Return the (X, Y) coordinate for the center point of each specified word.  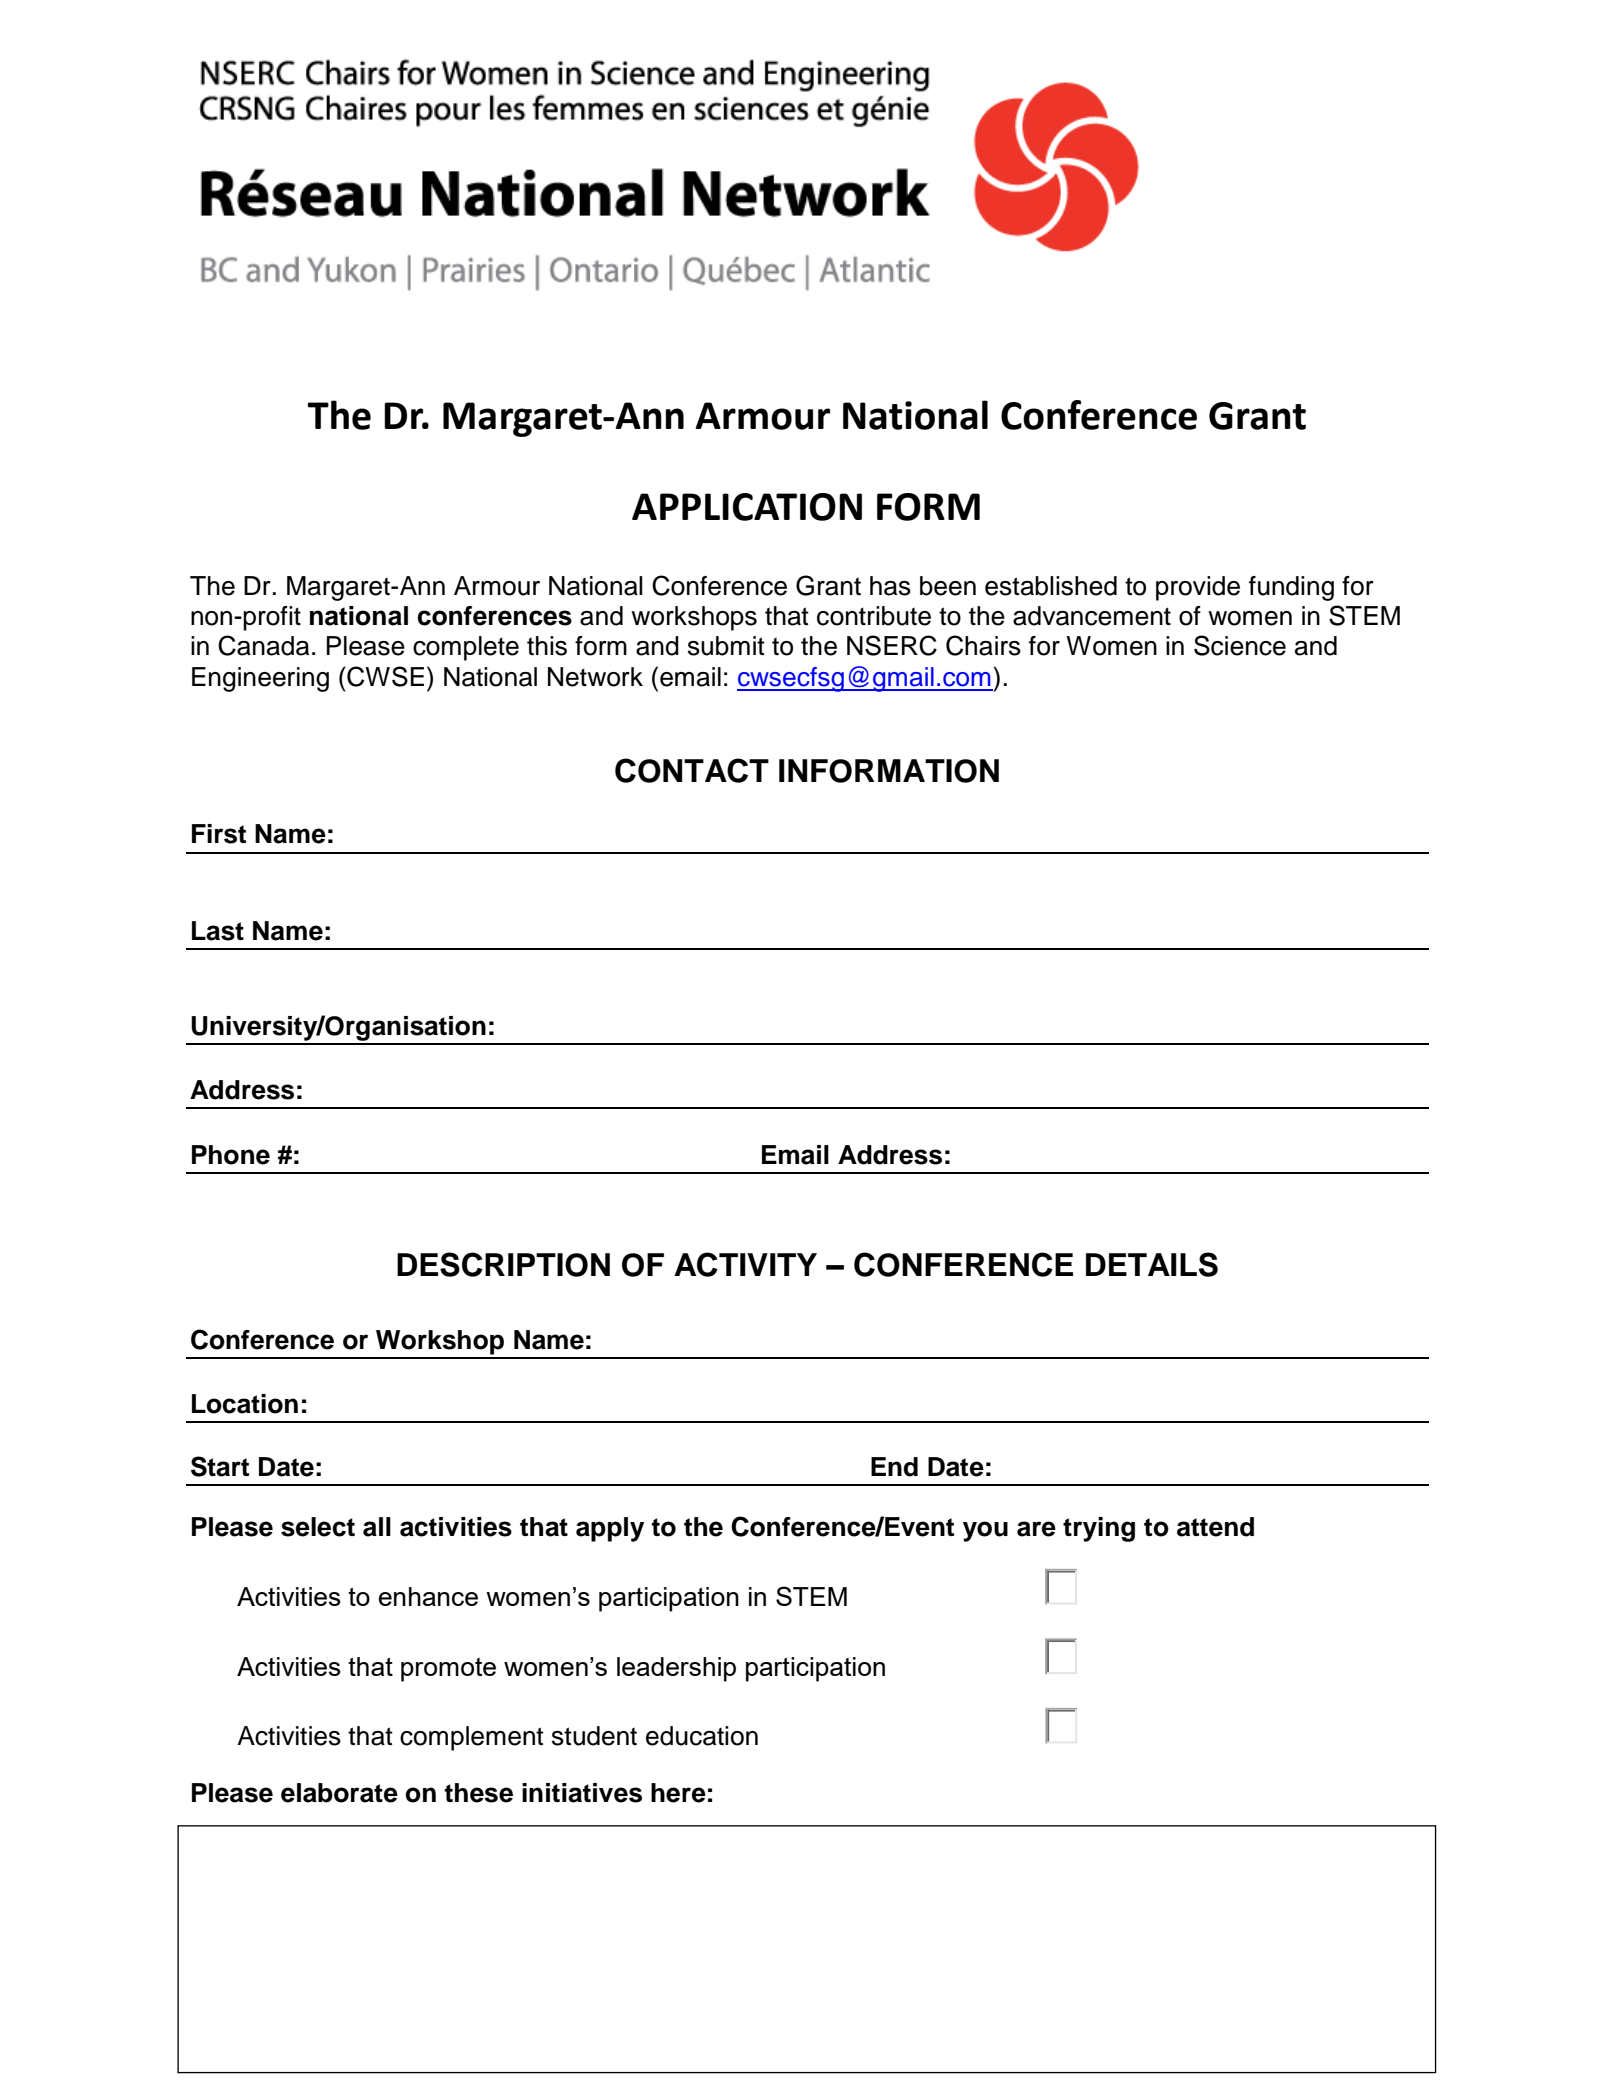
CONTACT (692, 770)
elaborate (339, 1793)
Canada (263, 645)
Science (1240, 645)
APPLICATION (747, 507)
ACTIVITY (745, 1264)
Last (218, 931)
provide (1198, 588)
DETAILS (1152, 1264)
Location (245, 1404)
